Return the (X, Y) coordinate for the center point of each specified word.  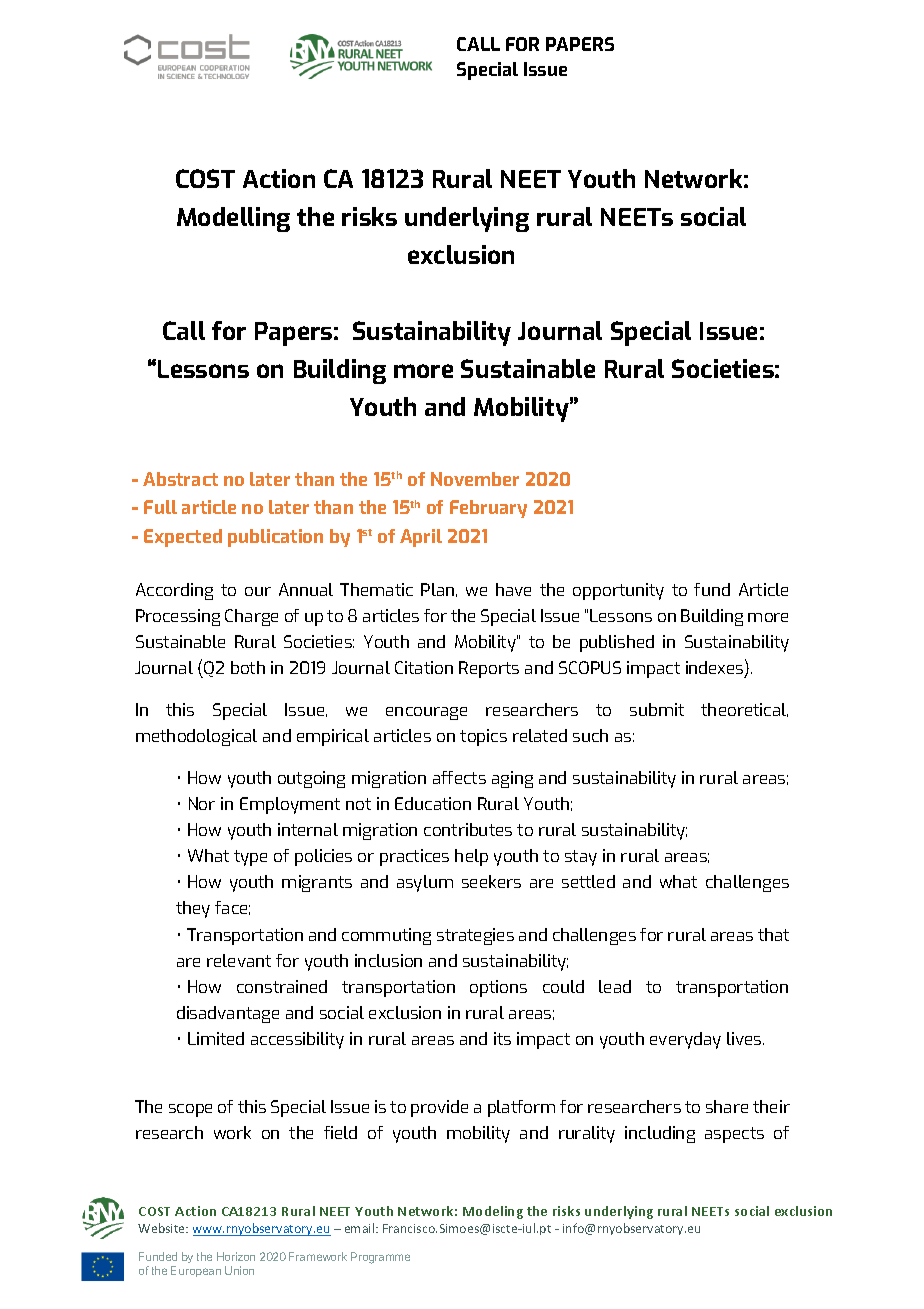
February (488, 509)
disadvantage (228, 1014)
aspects (734, 1135)
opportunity (618, 591)
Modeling (493, 1212)
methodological (196, 737)
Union (239, 1270)
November (475, 479)
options (498, 988)
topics (483, 737)
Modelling (233, 219)
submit (657, 709)
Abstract (180, 479)
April (421, 538)
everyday (685, 1040)
